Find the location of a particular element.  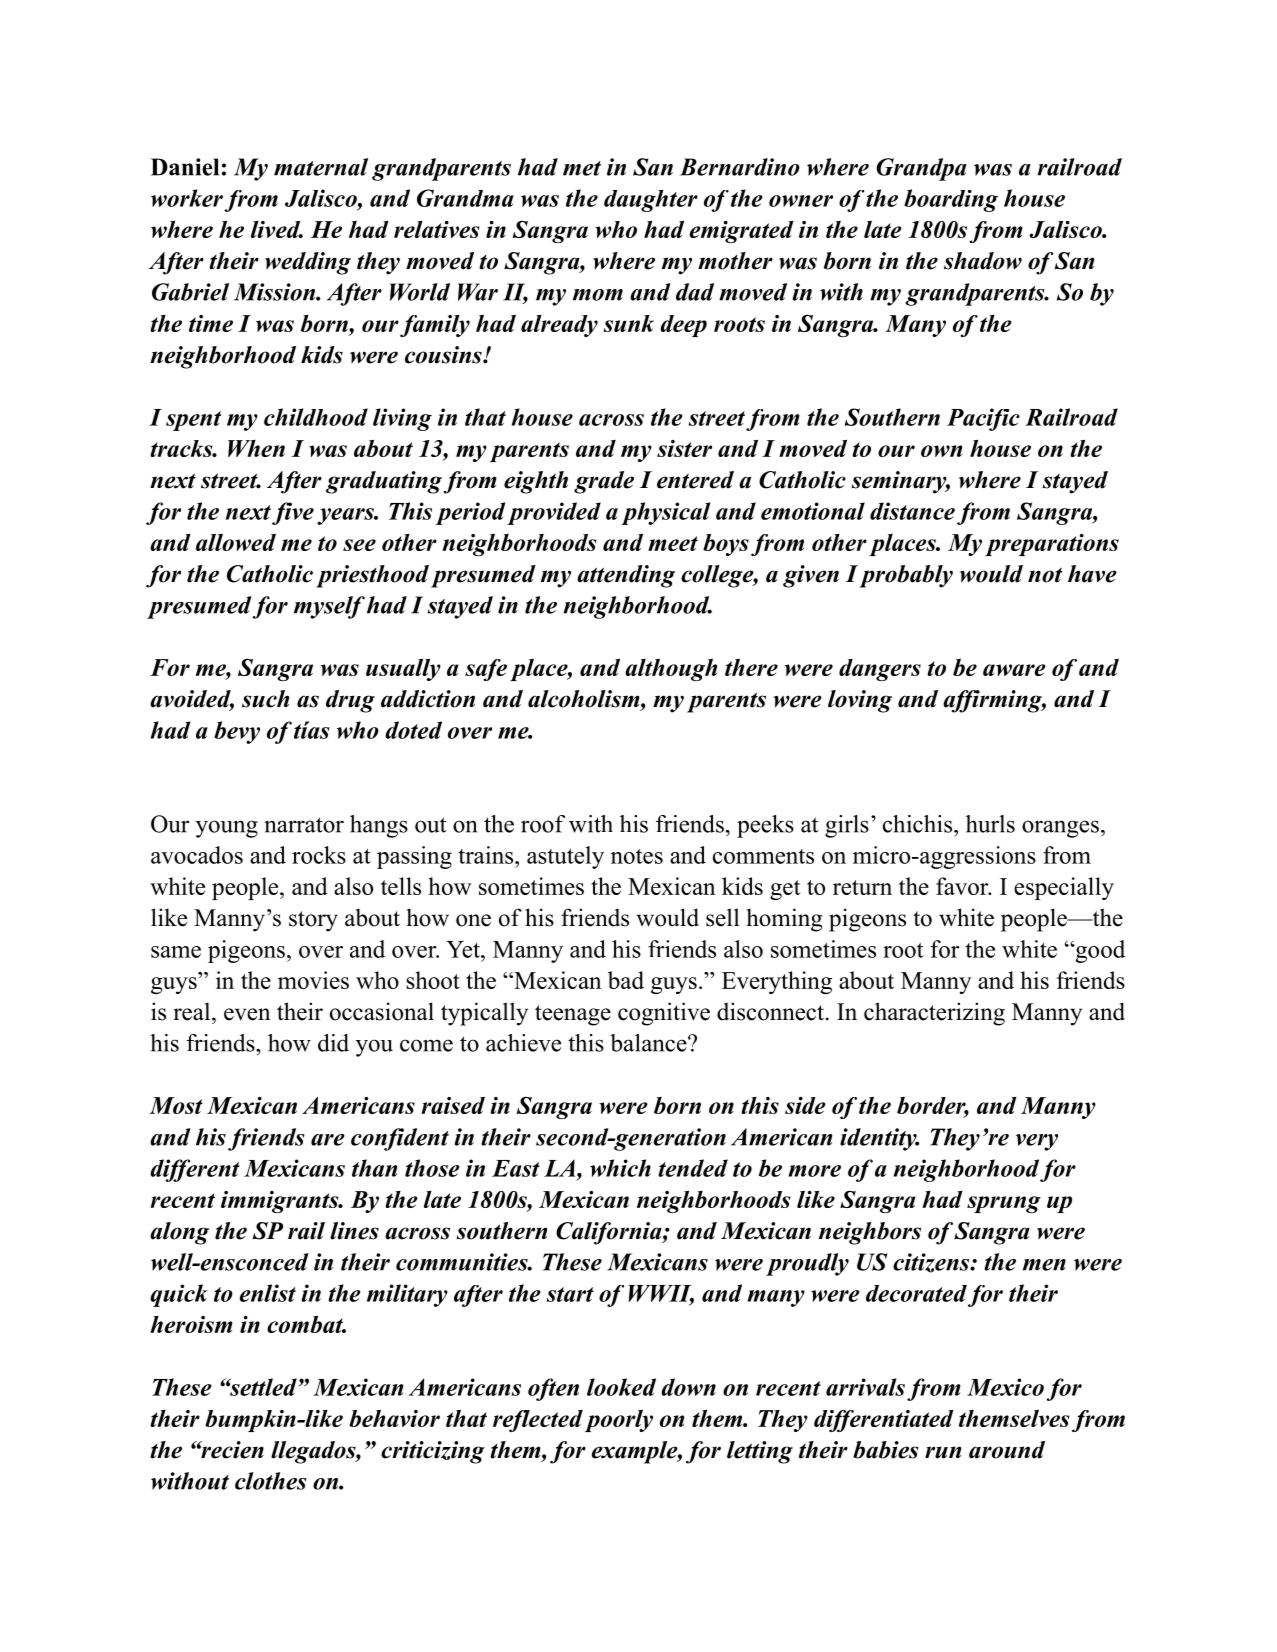

poorly is located at coordinates (619, 1421).
